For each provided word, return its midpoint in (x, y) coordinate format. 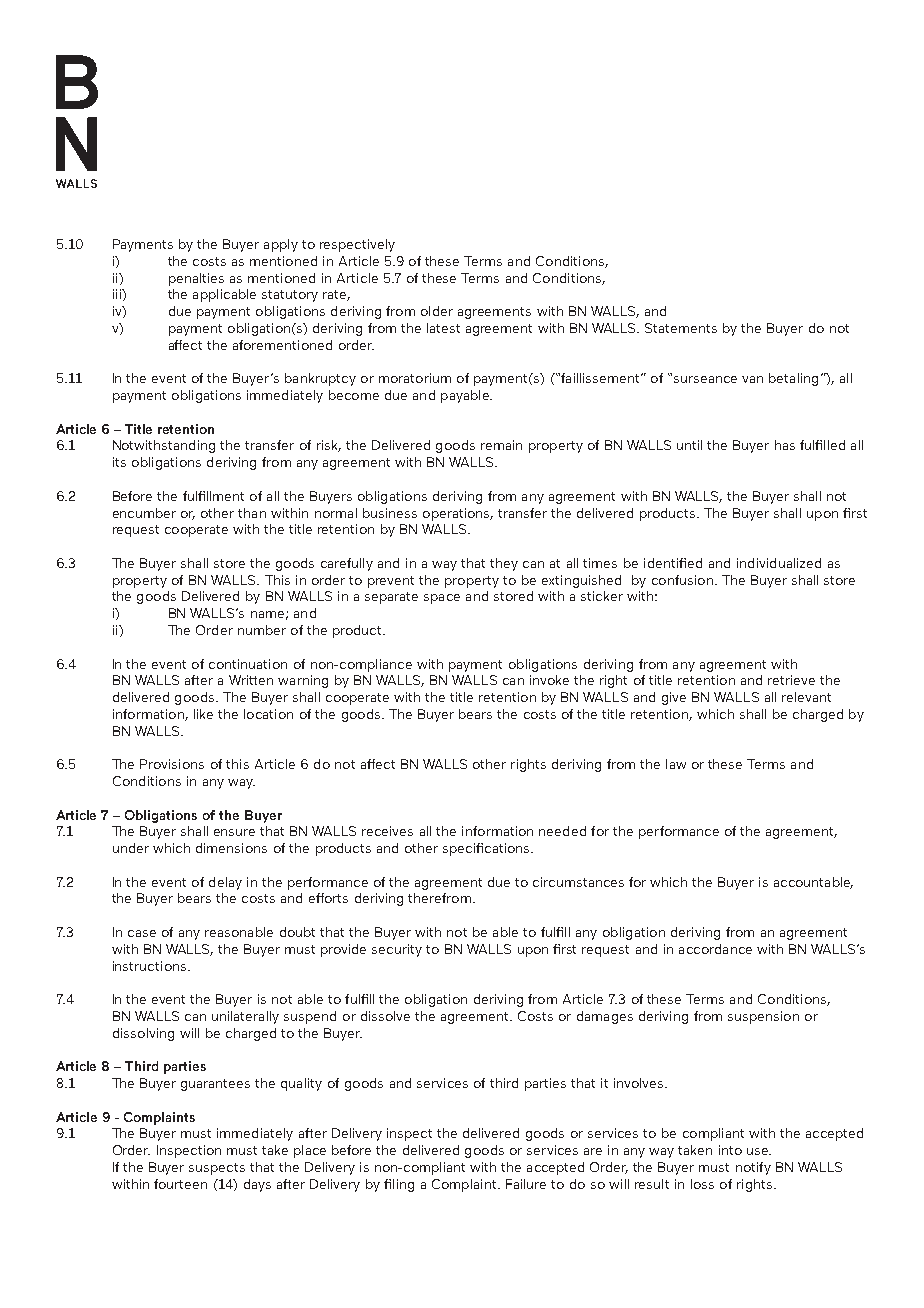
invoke (549, 680)
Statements (681, 328)
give (674, 698)
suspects (217, 1169)
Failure (526, 1184)
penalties (196, 279)
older (437, 311)
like (203, 714)
